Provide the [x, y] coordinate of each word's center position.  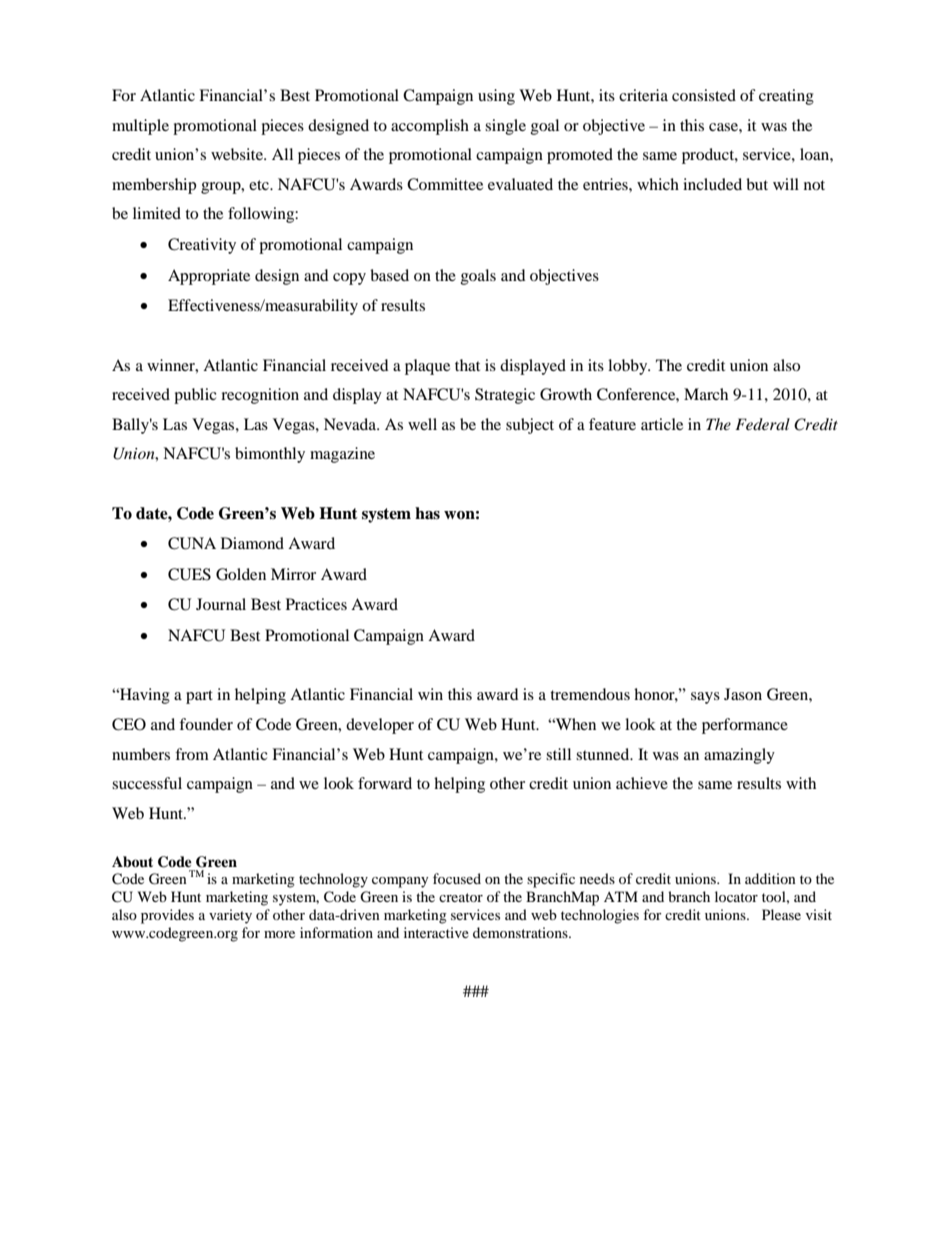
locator [736, 896]
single [505, 127]
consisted [704, 95]
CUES [189, 574]
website [238, 154]
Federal [762, 424]
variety [230, 916]
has [427, 513]
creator [461, 897]
